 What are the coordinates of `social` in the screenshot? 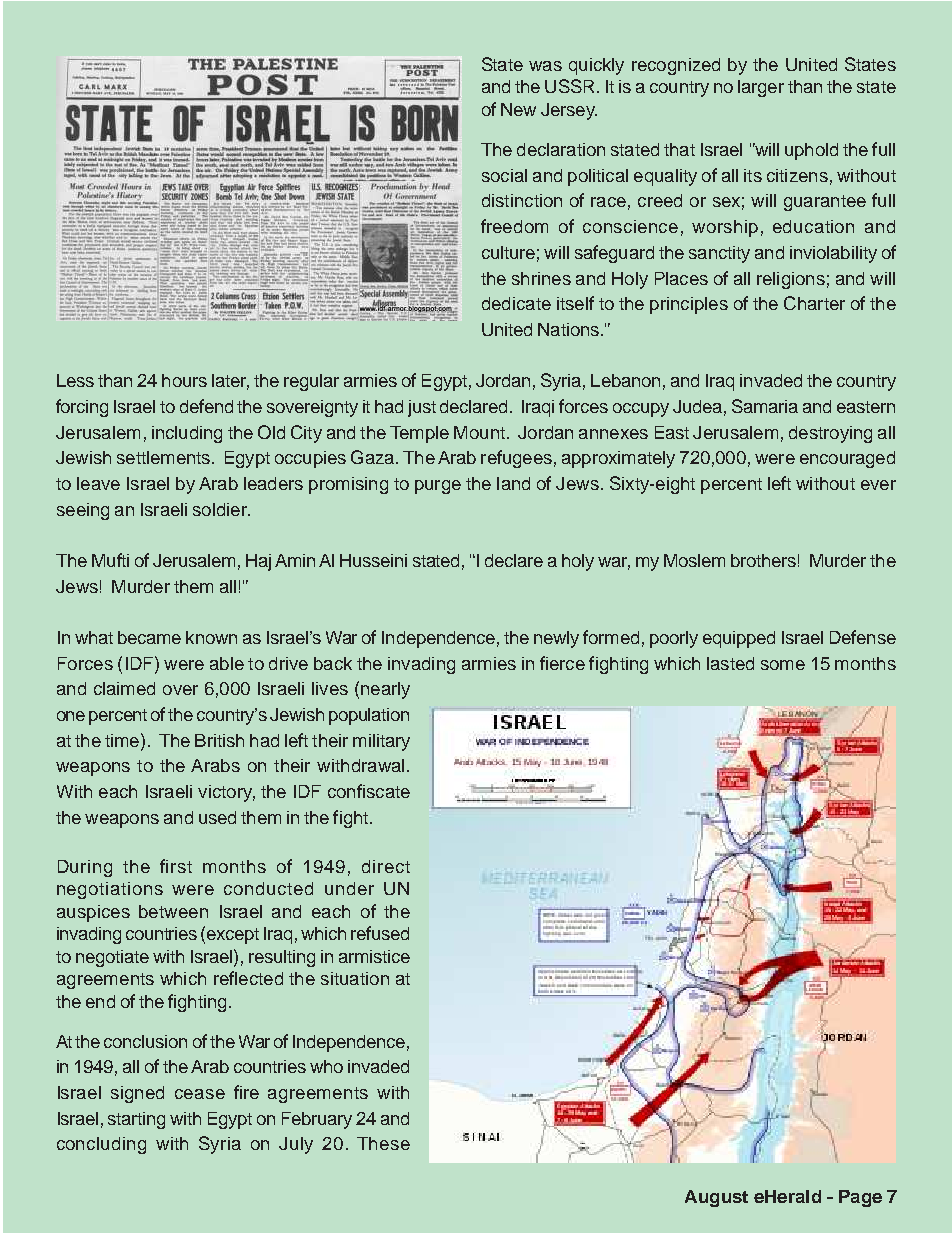 It's located at (504, 175).
